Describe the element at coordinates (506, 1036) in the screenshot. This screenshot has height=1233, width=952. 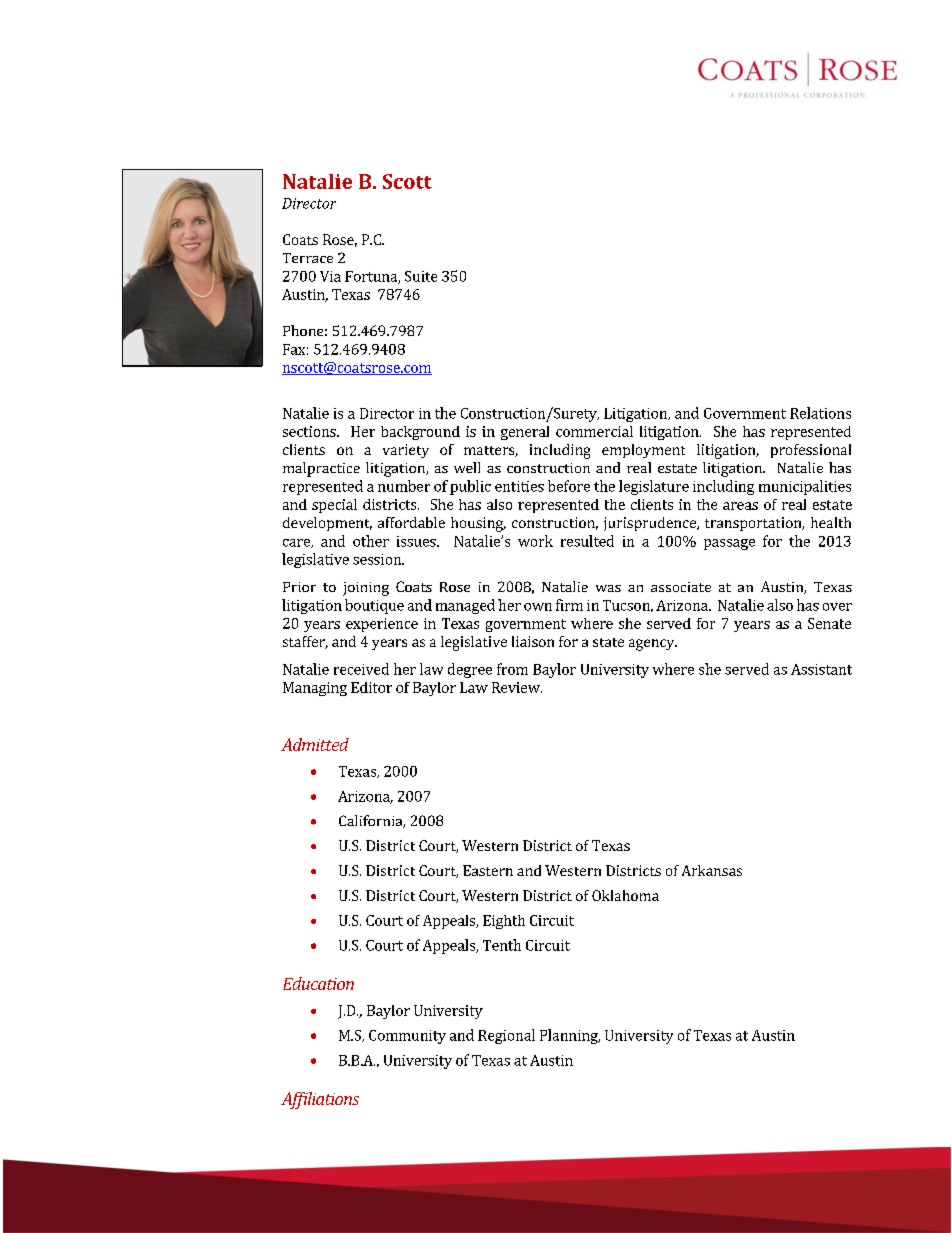
I see `Regional` at that location.
